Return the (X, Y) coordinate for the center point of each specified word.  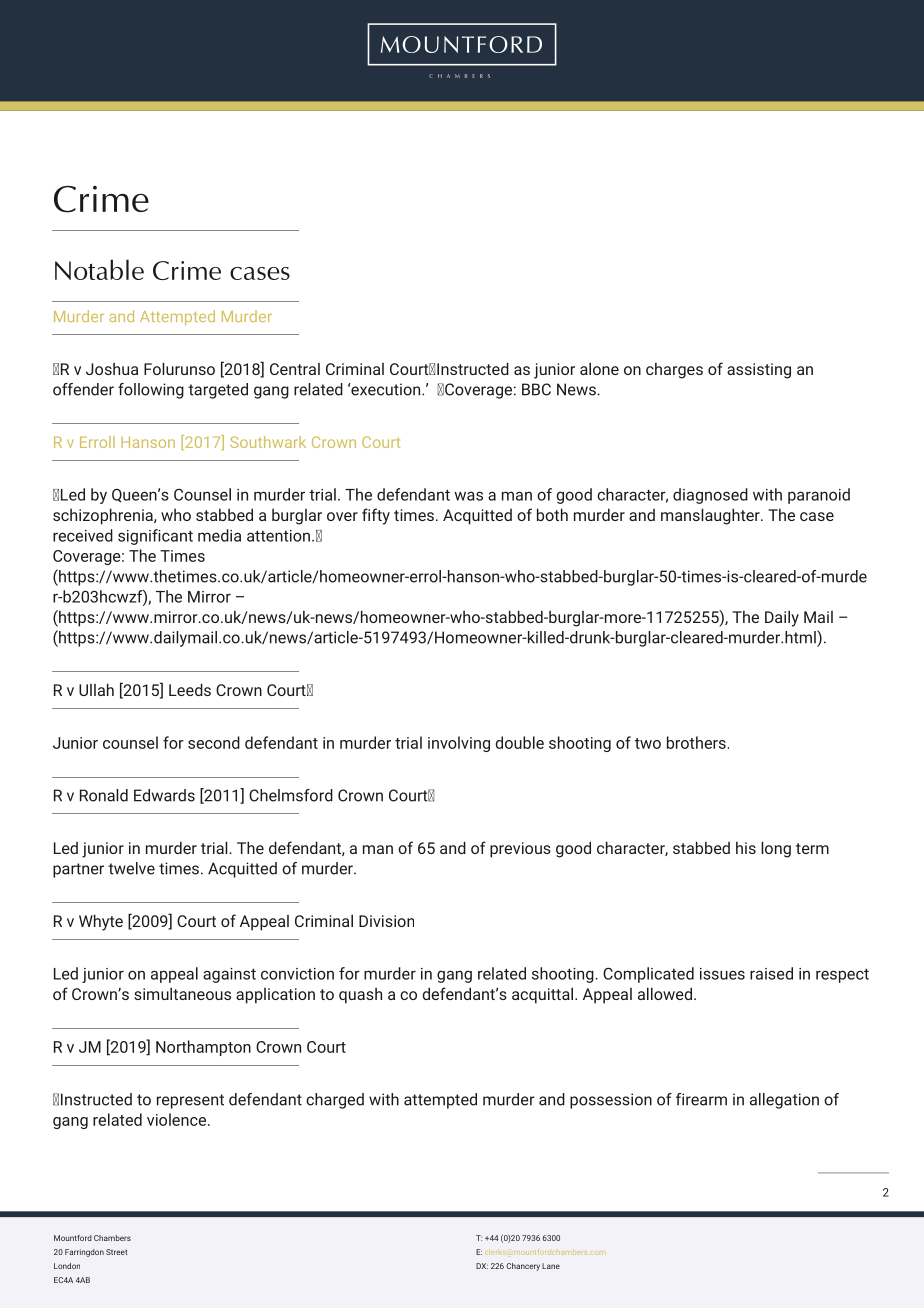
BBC (536, 389)
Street (116, 1252)
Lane (551, 1266)
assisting (759, 371)
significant (155, 537)
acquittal (542, 995)
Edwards (164, 795)
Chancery (523, 1267)
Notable (99, 269)
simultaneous (182, 993)
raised (771, 973)
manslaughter (711, 516)
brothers (696, 742)
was (468, 496)
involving (459, 744)
